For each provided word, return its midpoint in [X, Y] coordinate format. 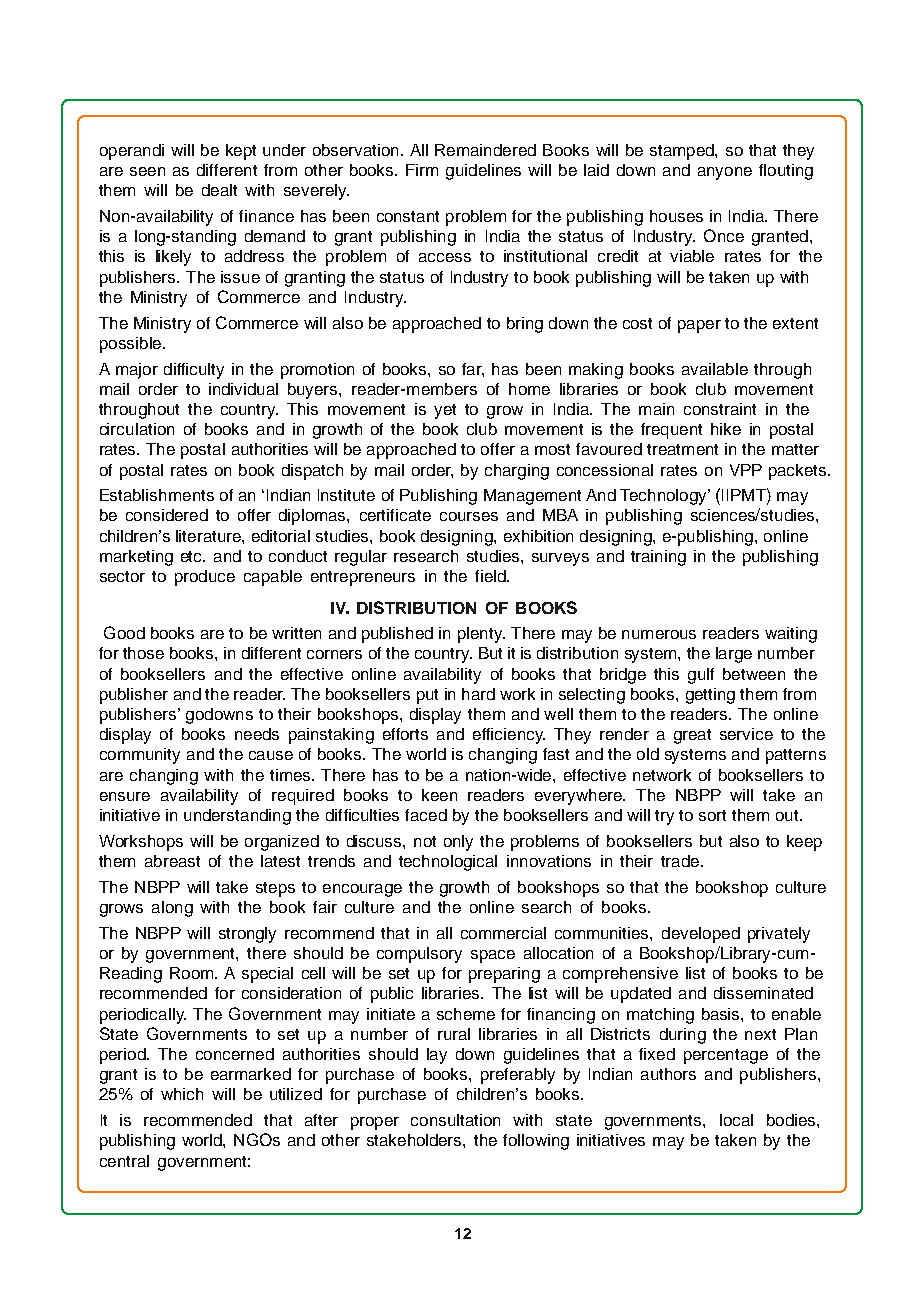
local [736, 1120]
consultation [455, 1120]
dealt [219, 190]
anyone [725, 173]
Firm [422, 170]
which [182, 1094]
